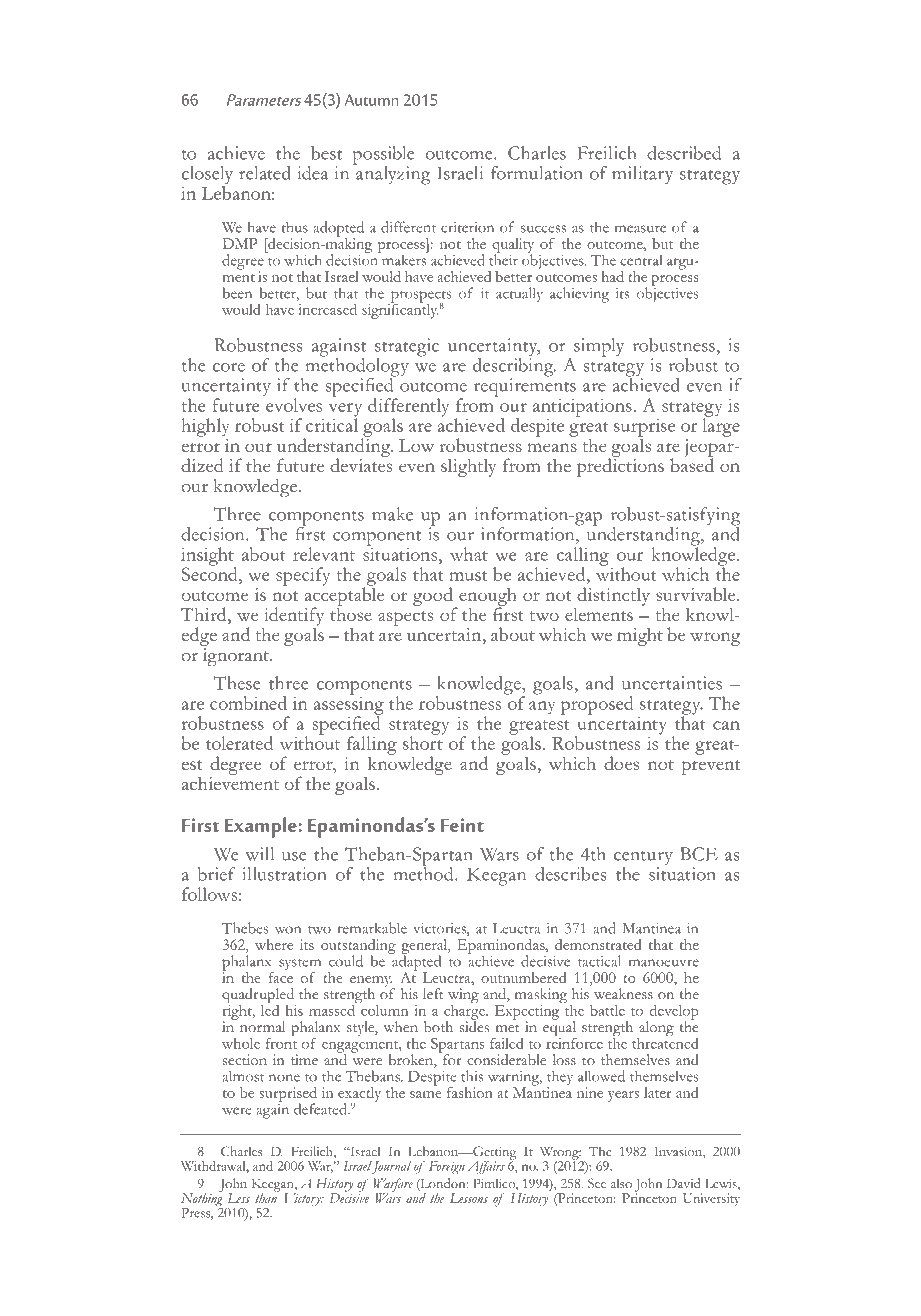  I want to click on analyzing, so click(392, 174).
